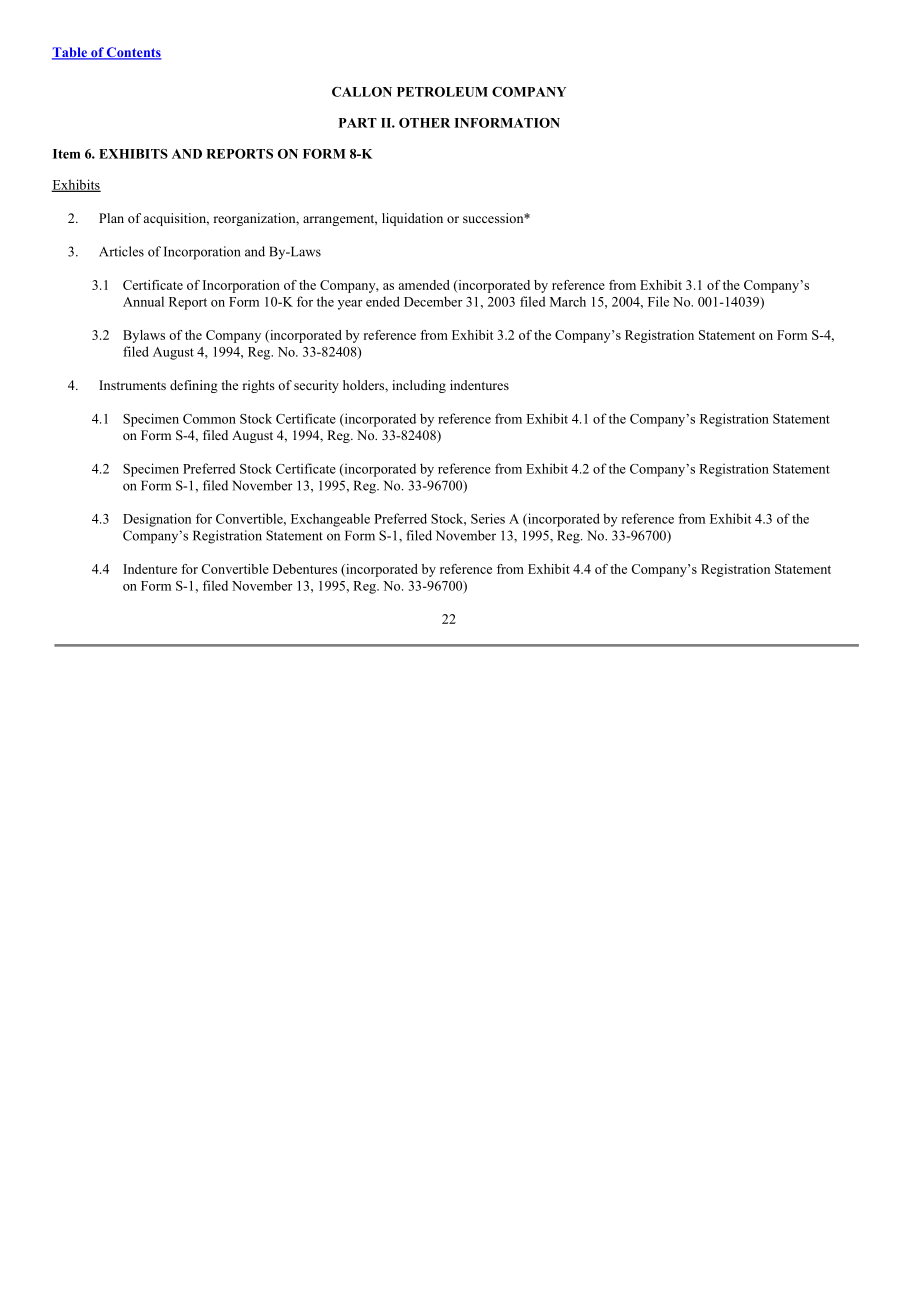 This screenshot has height=1308, width=924. I want to click on Designation, so click(157, 520).
